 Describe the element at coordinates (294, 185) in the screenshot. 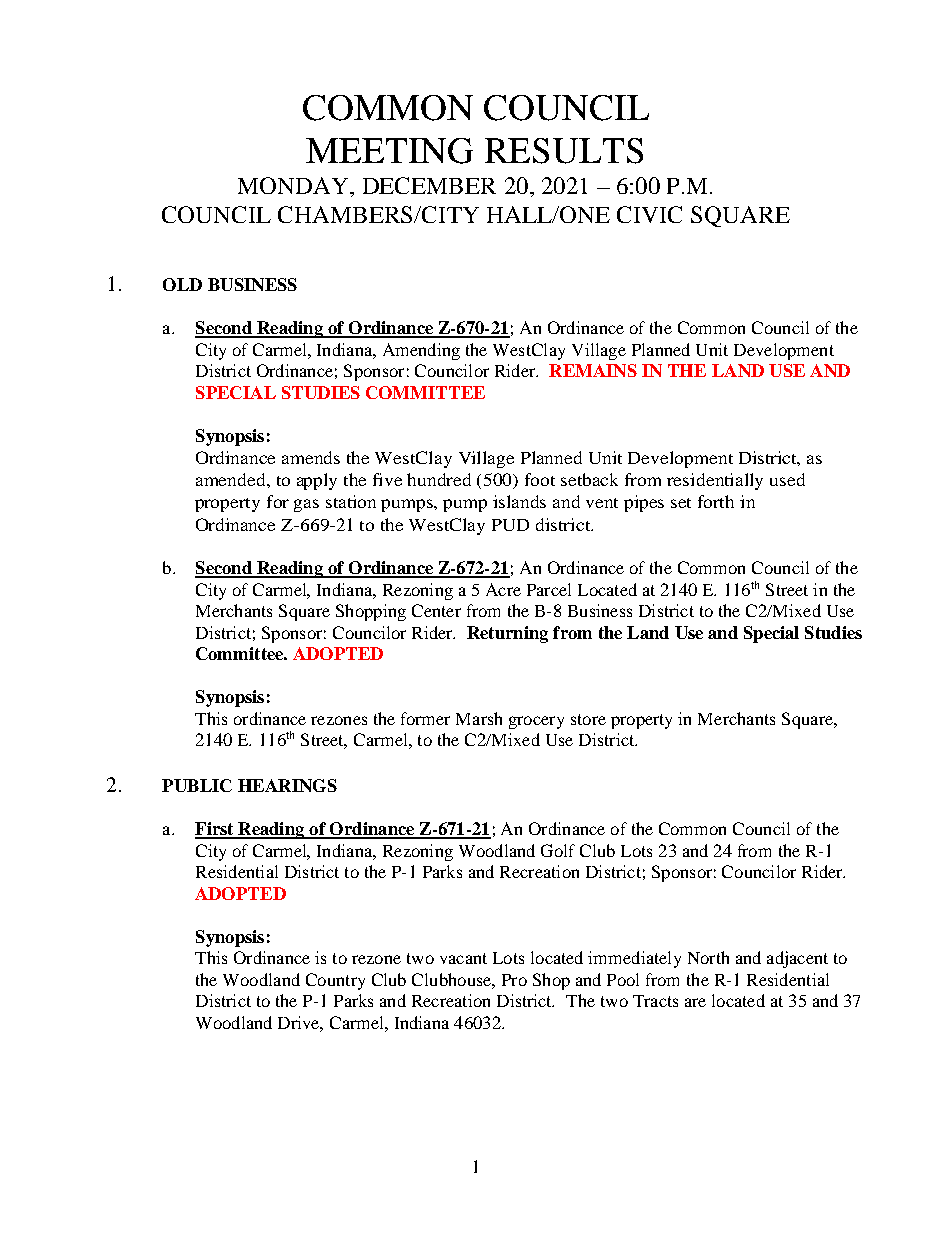

I see `MONDAY` at that location.
